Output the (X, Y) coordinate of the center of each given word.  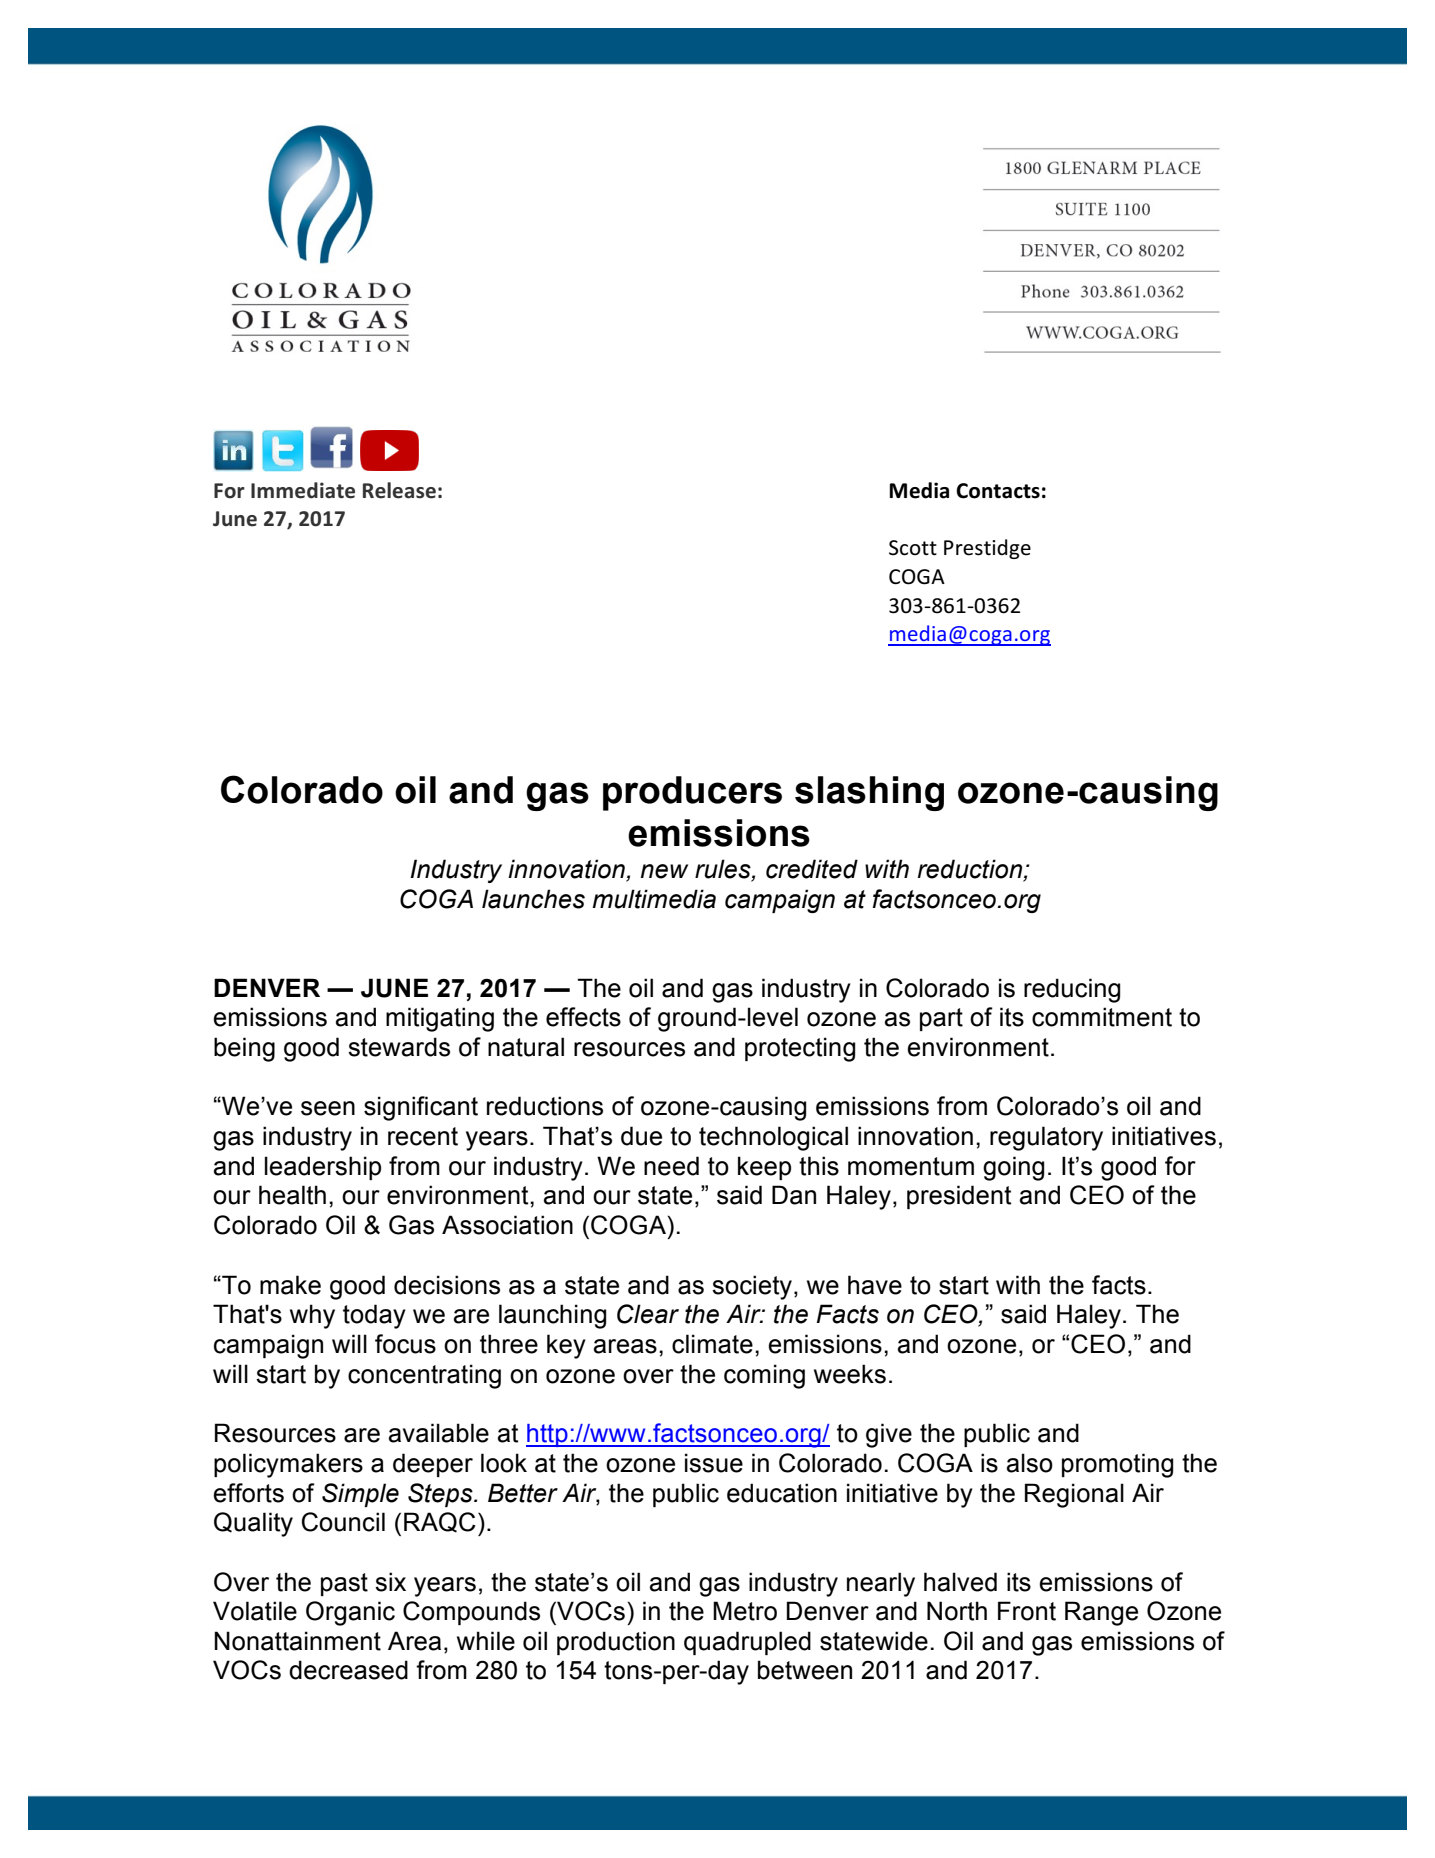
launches (533, 899)
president (959, 1197)
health (292, 1195)
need (671, 1166)
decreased (348, 1670)
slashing (869, 793)
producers (692, 793)
